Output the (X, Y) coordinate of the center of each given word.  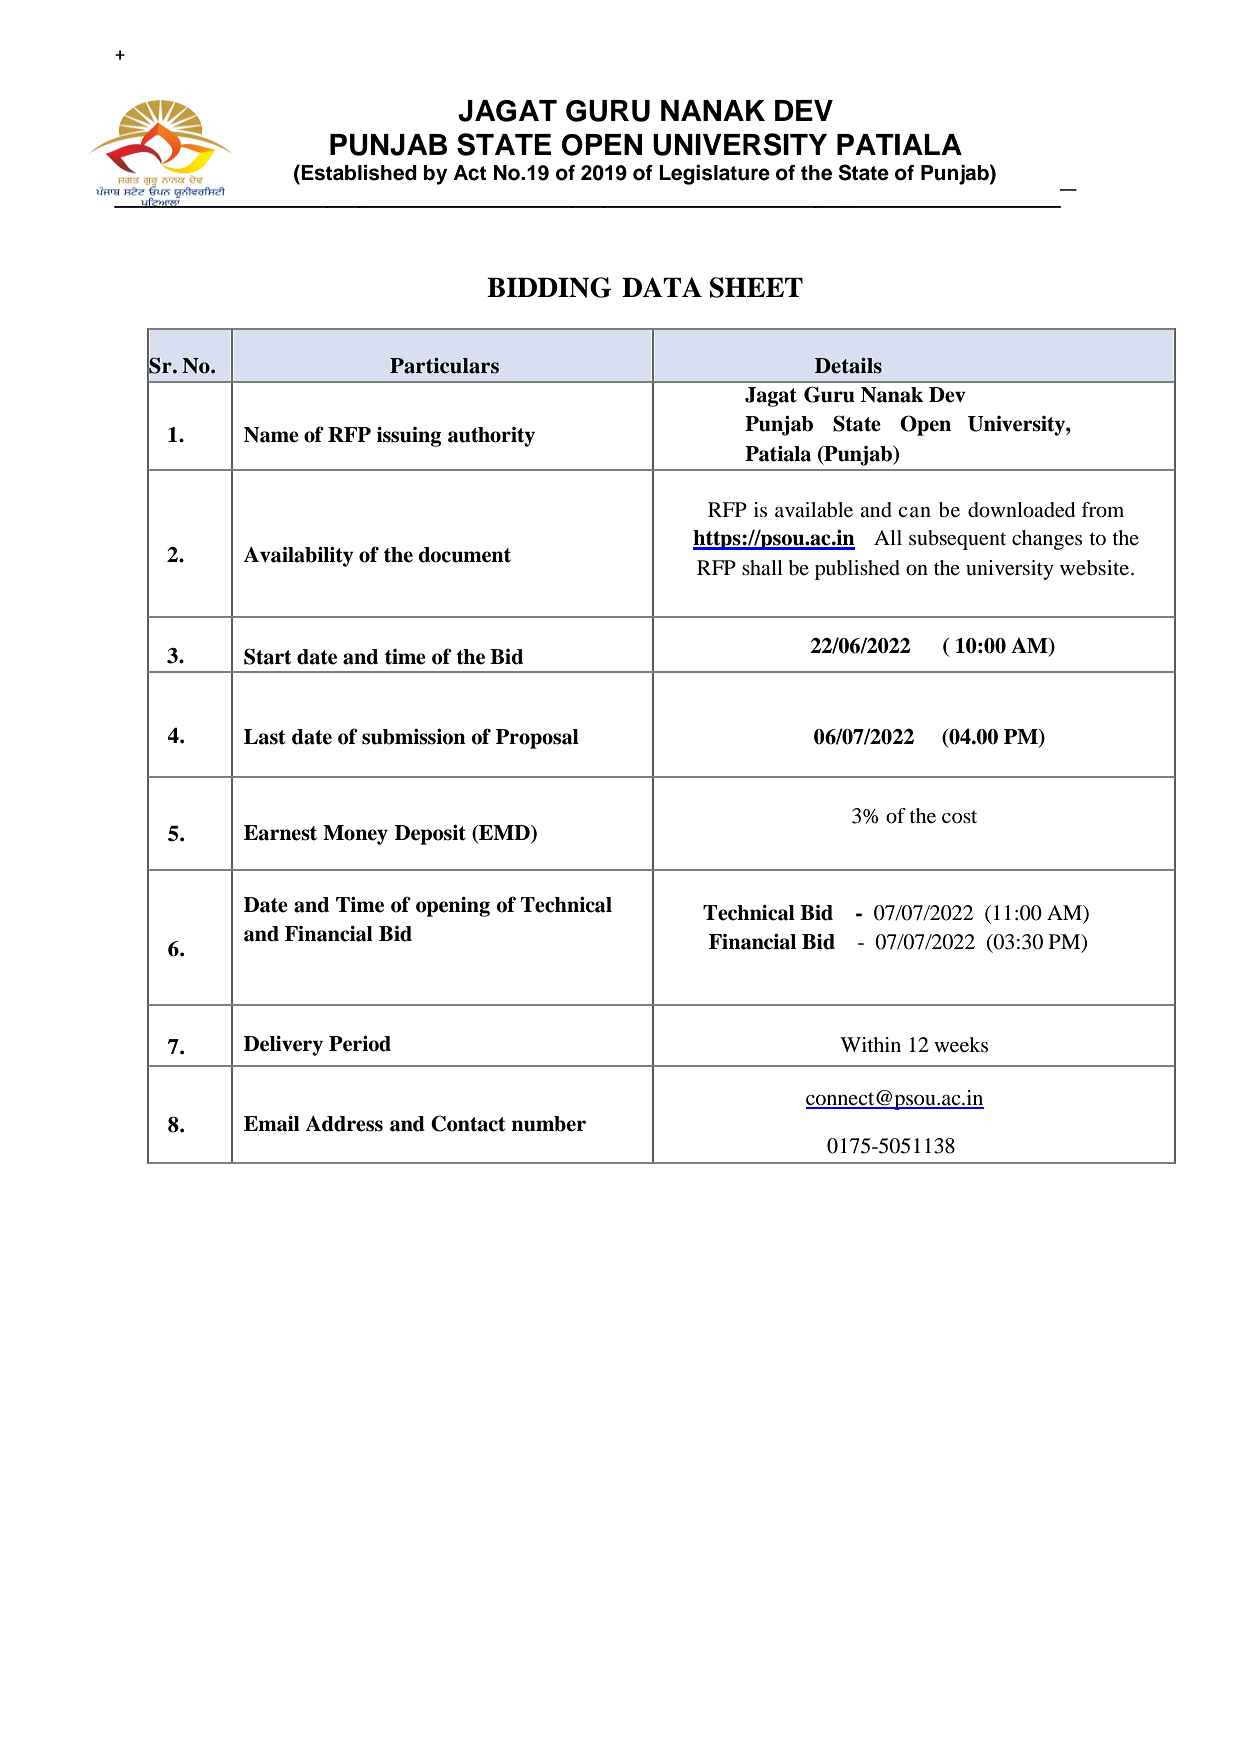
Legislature (714, 175)
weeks (961, 1045)
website (1096, 568)
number (548, 1124)
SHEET (756, 287)
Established (358, 172)
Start (267, 656)
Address (344, 1124)
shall (762, 567)
